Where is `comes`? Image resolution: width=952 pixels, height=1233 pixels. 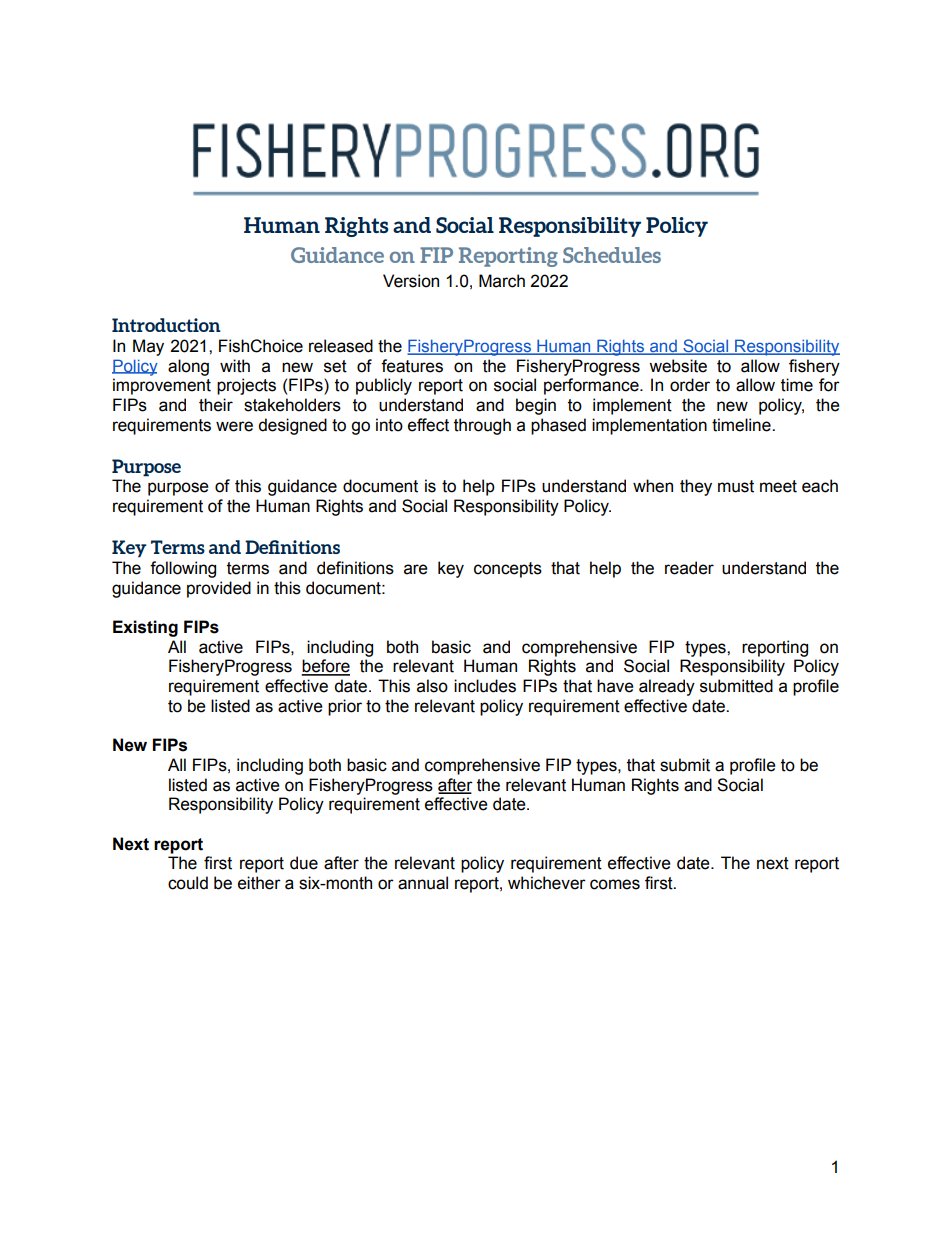 comes is located at coordinates (615, 884).
